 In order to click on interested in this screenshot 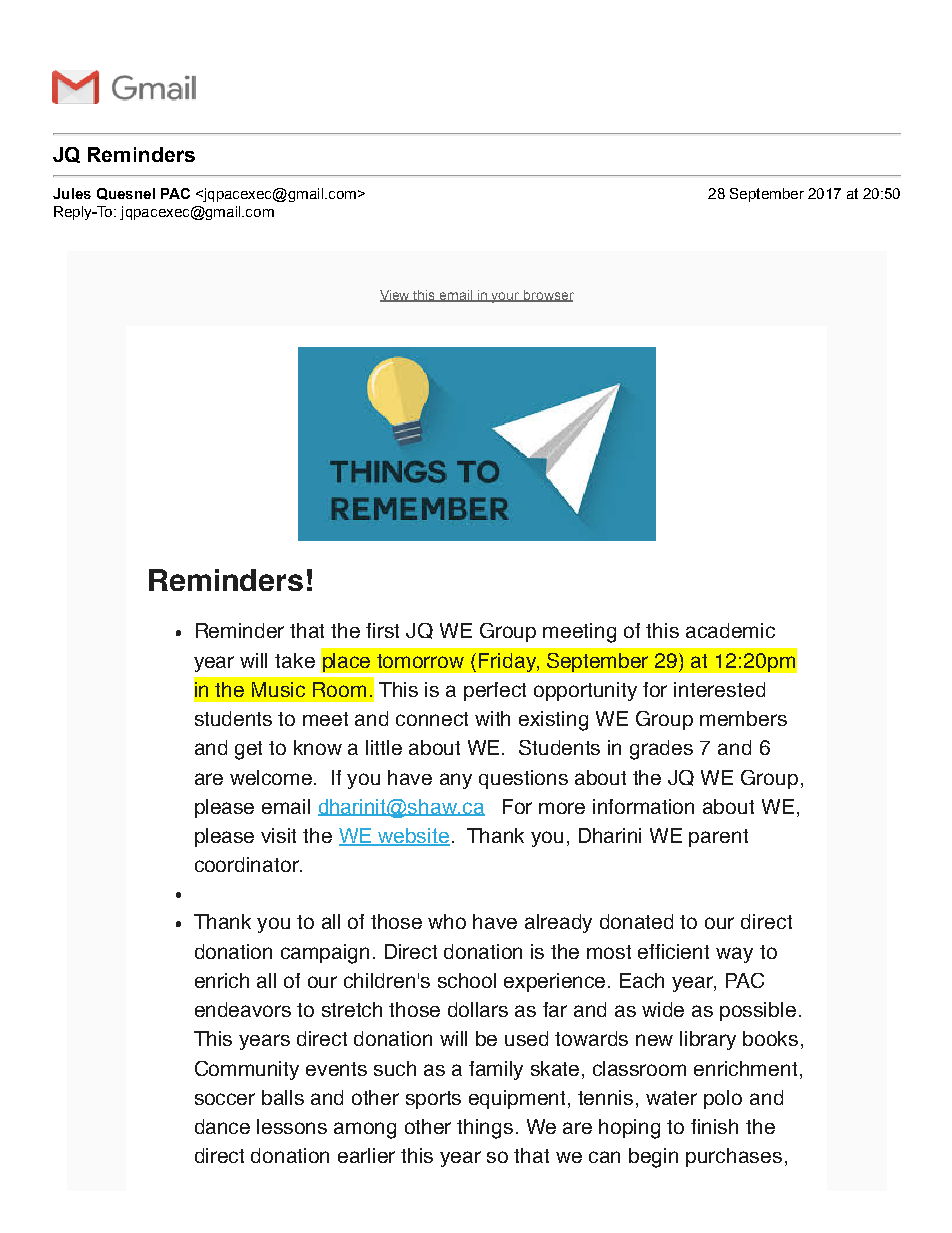, I will do `click(719, 689)`.
